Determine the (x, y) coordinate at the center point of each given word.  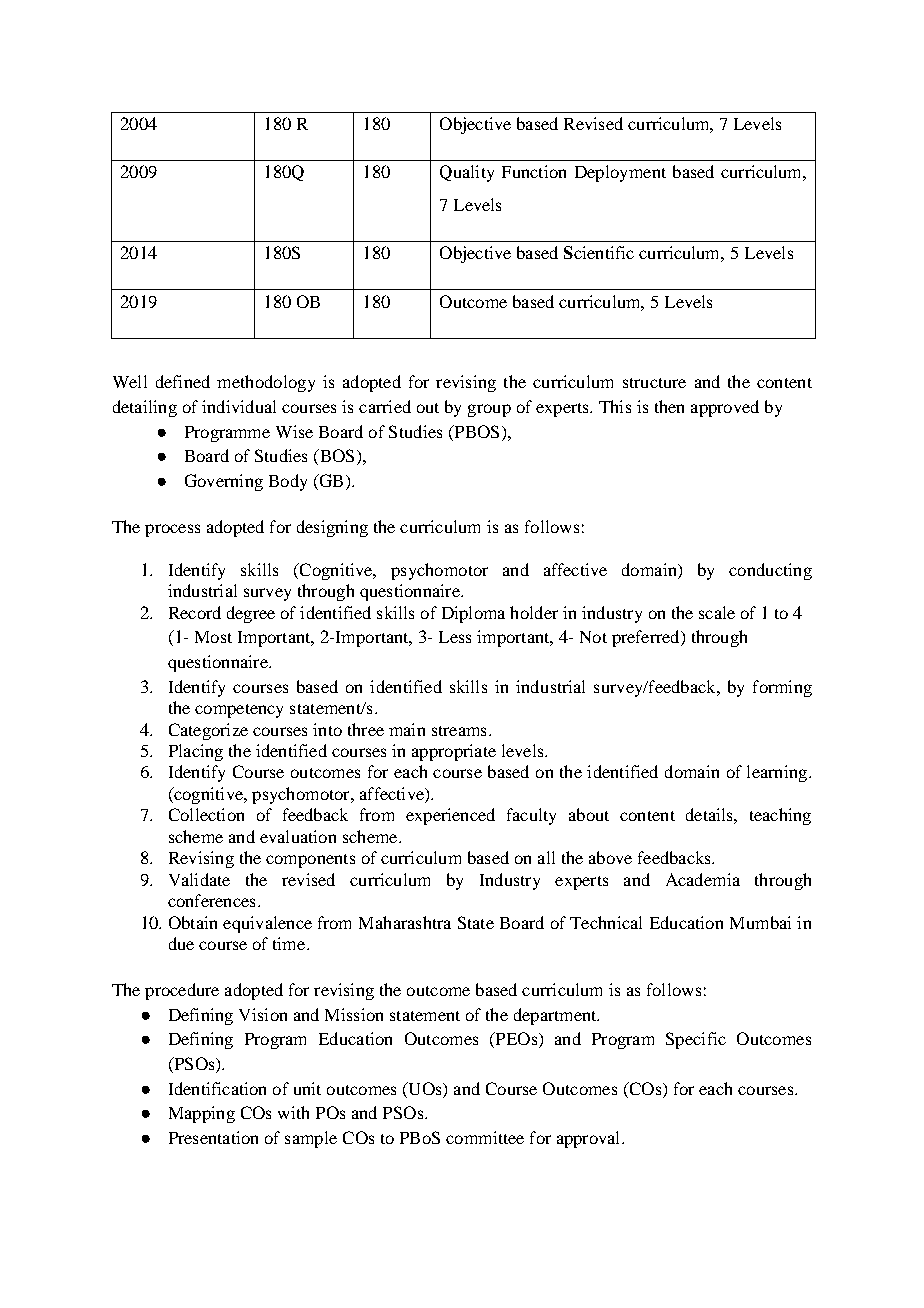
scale (717, 612)
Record (195, 612)
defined (183, 381)
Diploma (473, 614)
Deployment (620, 173)
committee (485, 1137)
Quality (467, 173)
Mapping (202, 1114)
